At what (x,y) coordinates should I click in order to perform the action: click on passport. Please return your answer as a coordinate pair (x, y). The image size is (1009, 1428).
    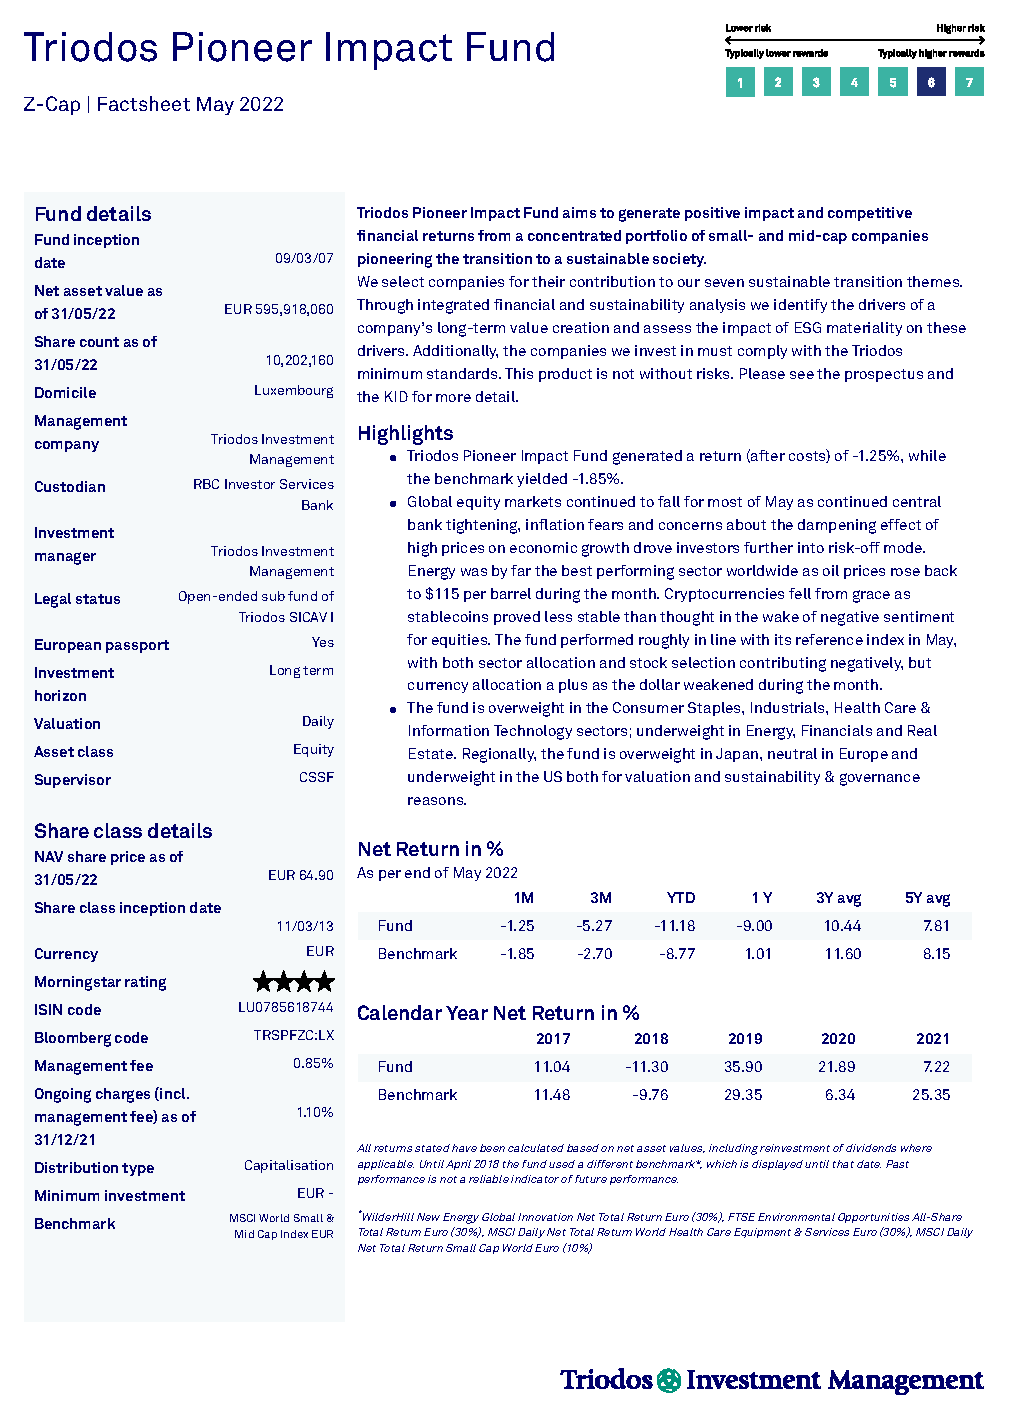
    Looking at the image, I should click on (137, 646).
